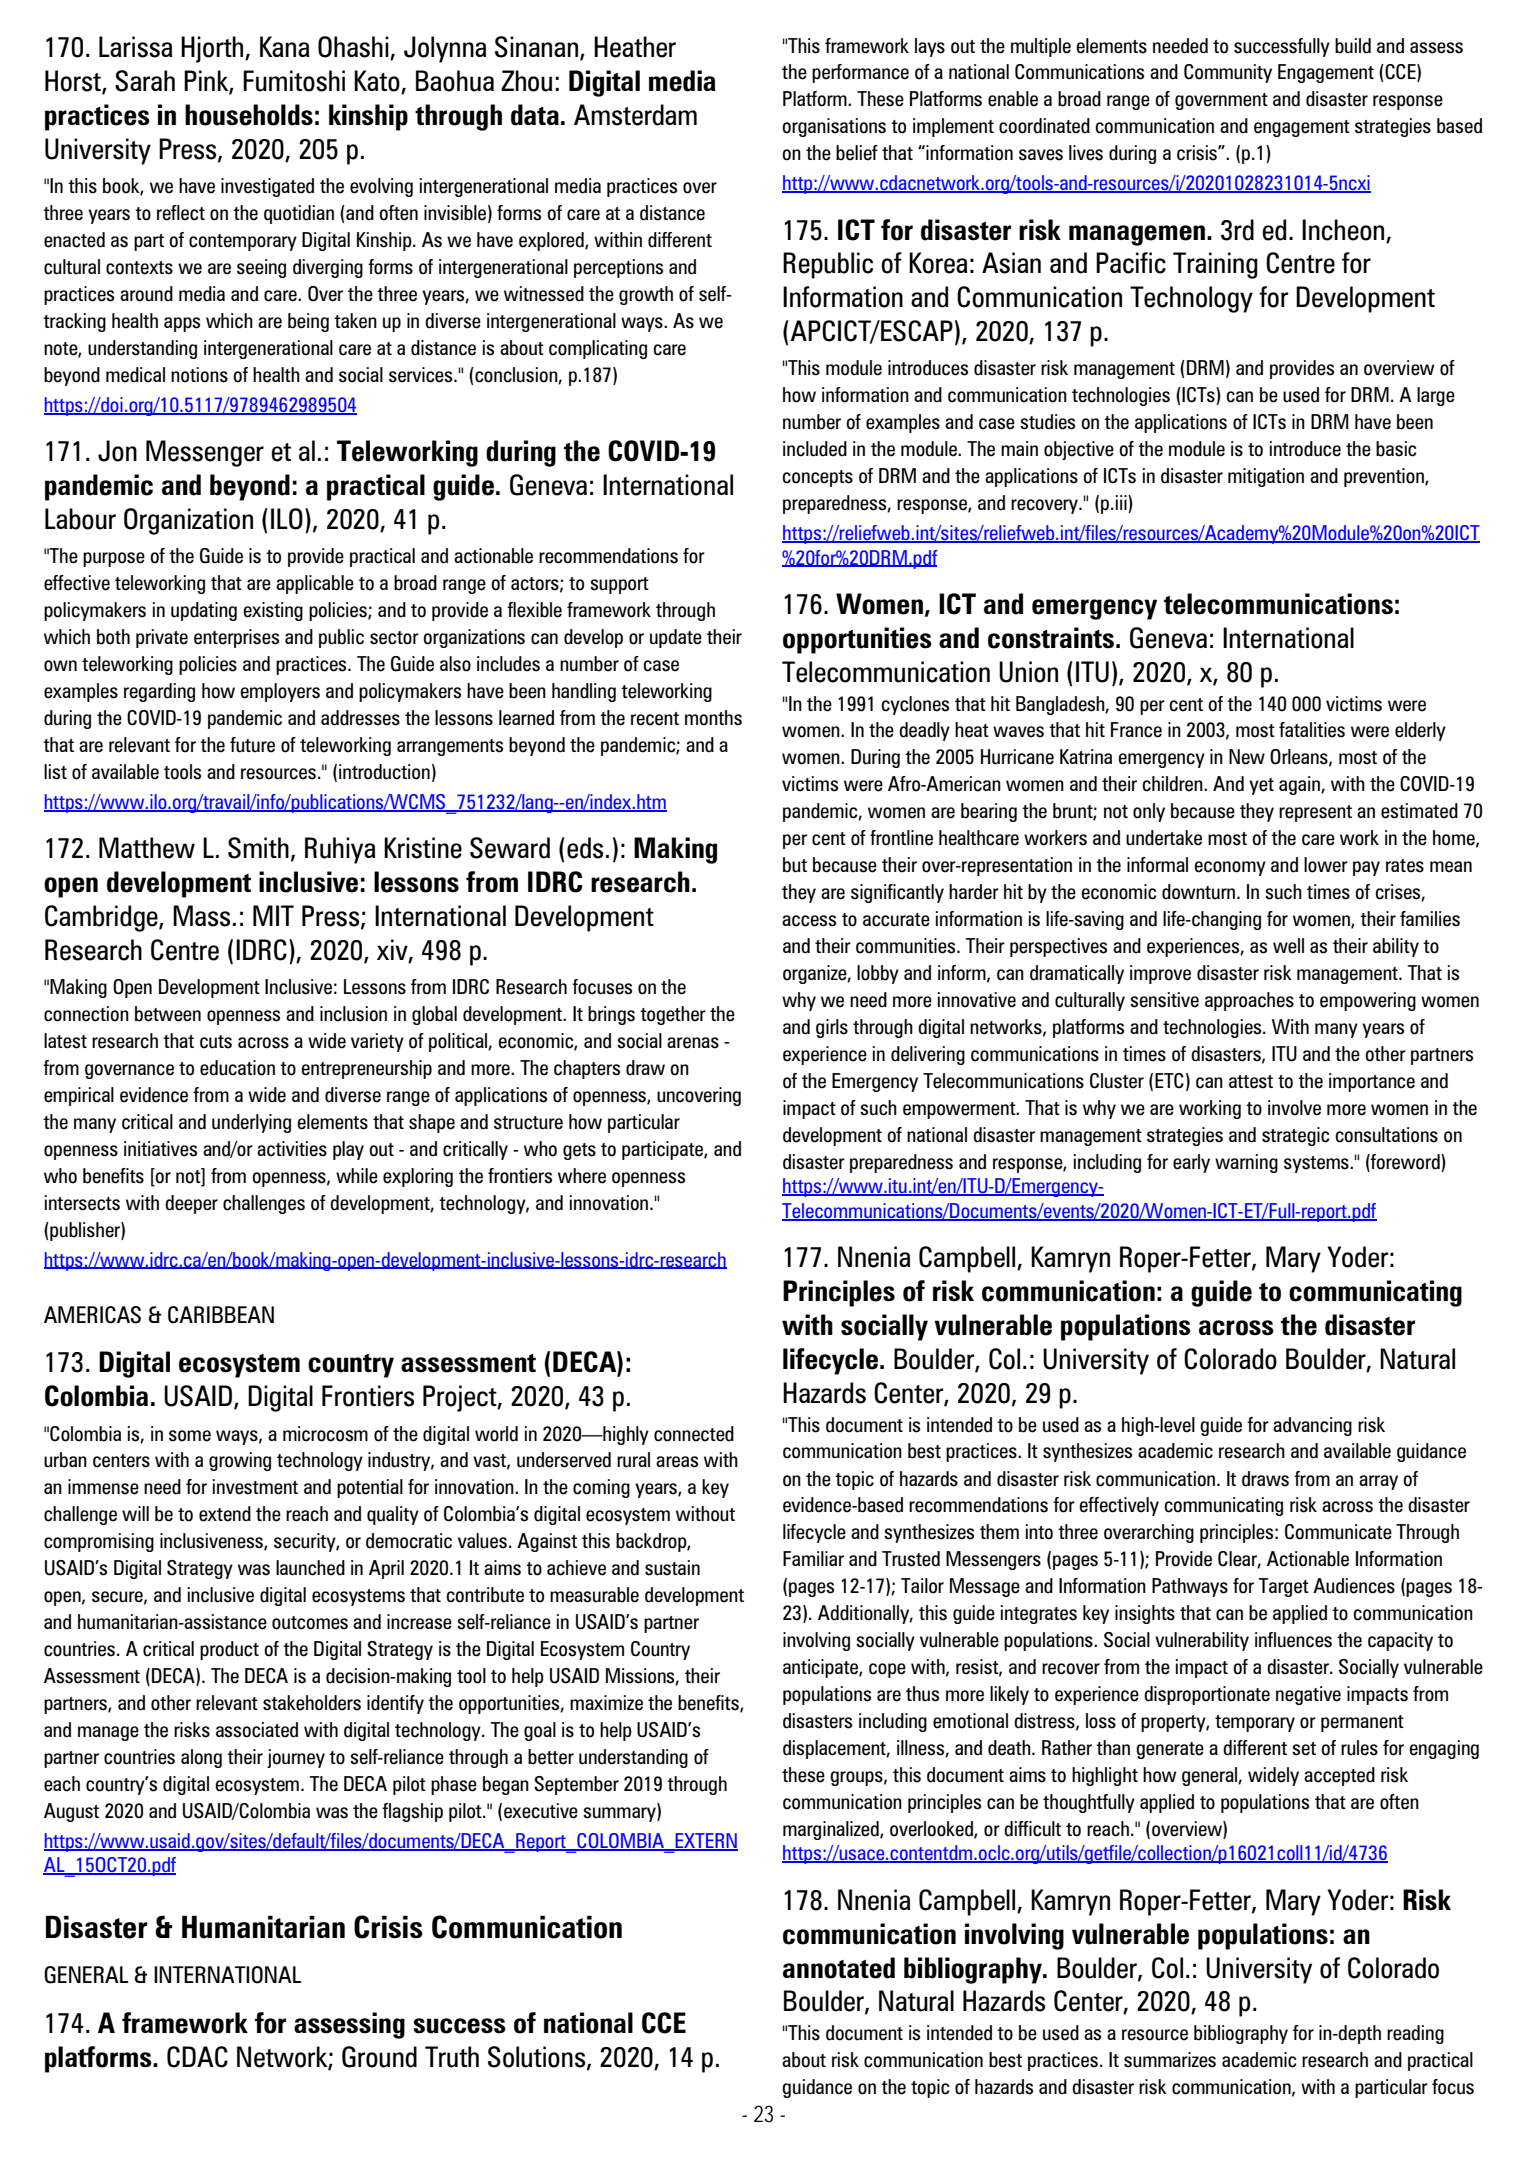  I want to click on reading, so click(1415, 2034).
